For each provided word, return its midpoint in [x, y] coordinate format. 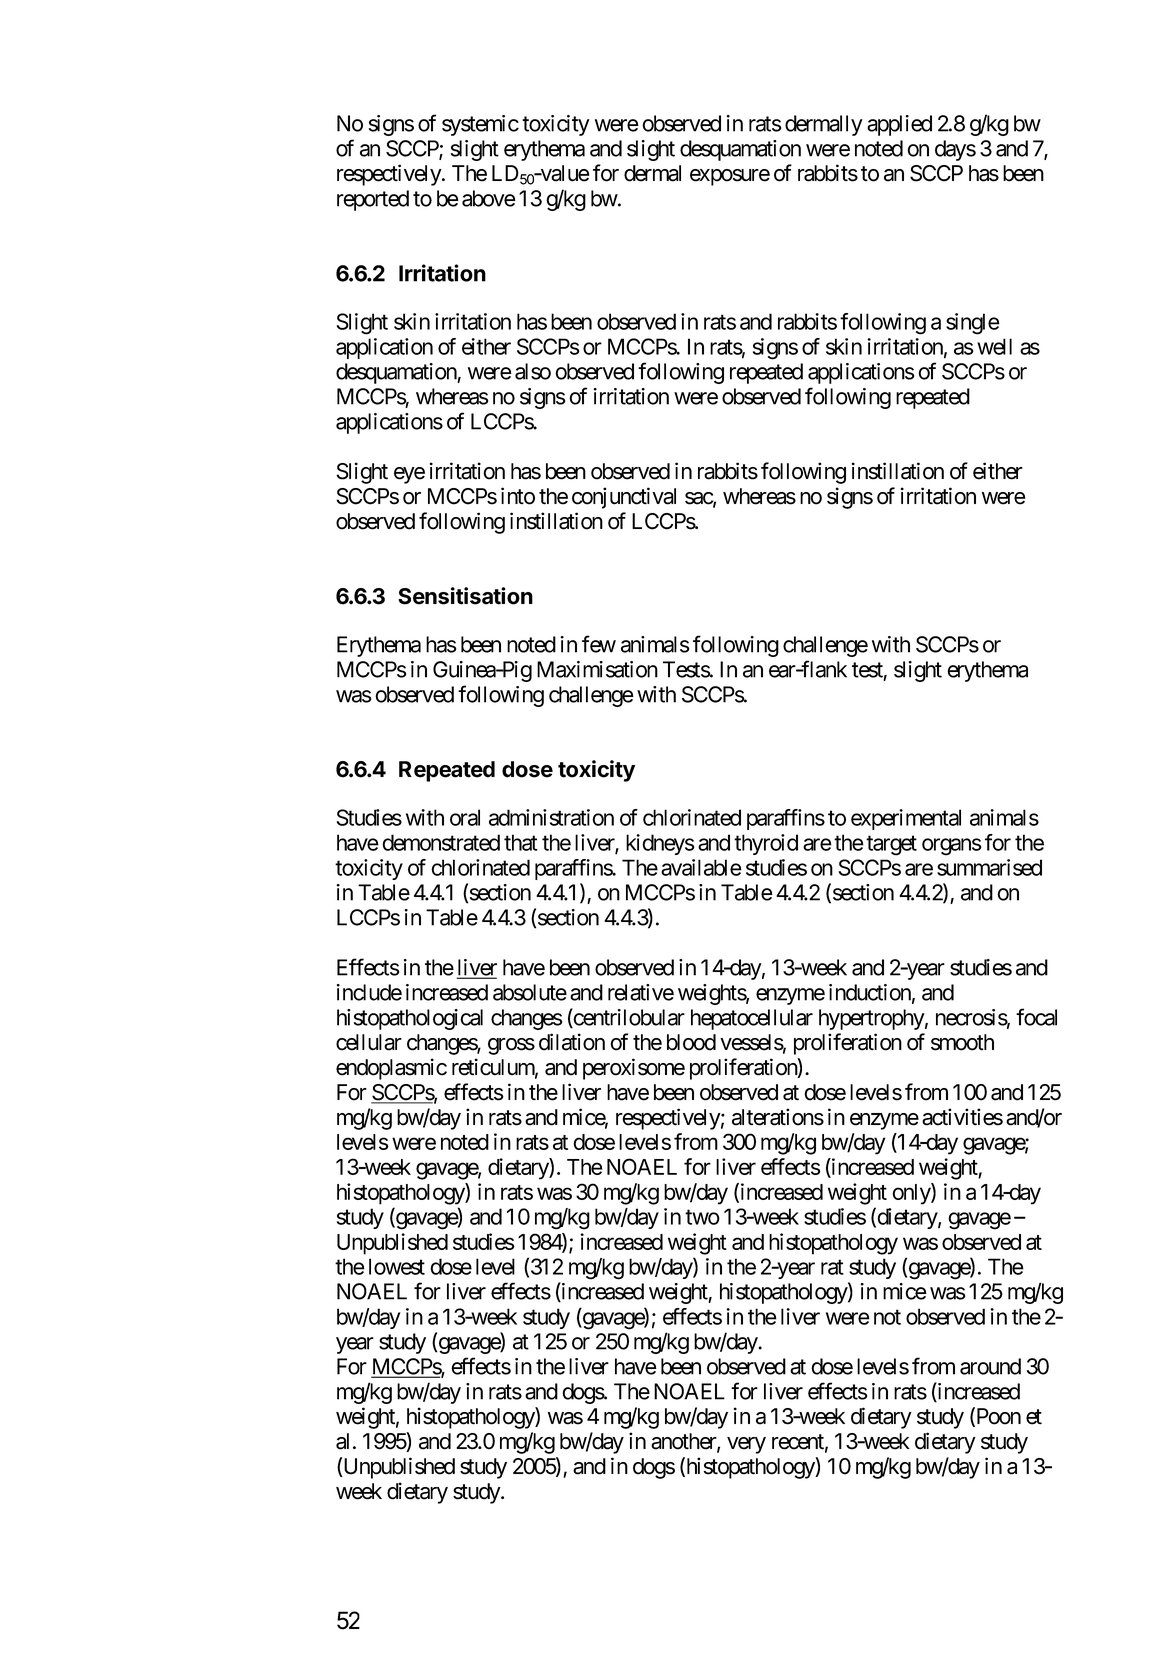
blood [691, 1042]
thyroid [766, 844]
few [599, 644]
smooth [962, 1042]
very [746, 1445]
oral [465, 817]
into [518, 496]
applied [899, 125]
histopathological [410, 1019]
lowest [397, 1266]
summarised [989, 867]
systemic [480, 125]
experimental [906, 819]
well [994, 346]
